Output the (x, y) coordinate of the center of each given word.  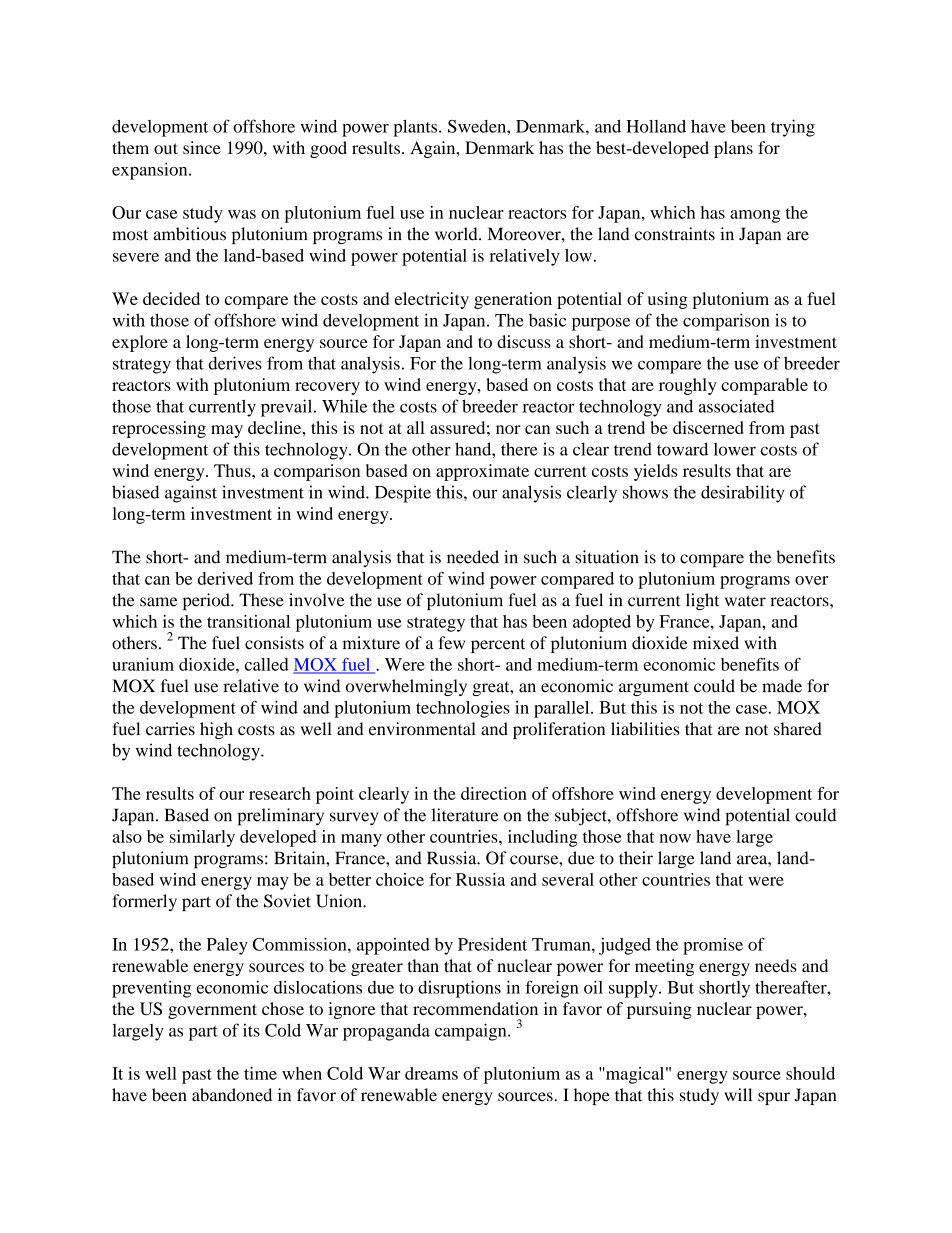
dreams (431, 1073)
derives (235, 363)
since (202, 147)
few (452, 643)
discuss (524, 341)
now (675, 838)
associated (737, 406)
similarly (202, 838)
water (745, 601)
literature (465, 815)
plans (733, 149)
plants (416, 128)
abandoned (232, 1095)
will (738, 1094)
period (207, 601)
